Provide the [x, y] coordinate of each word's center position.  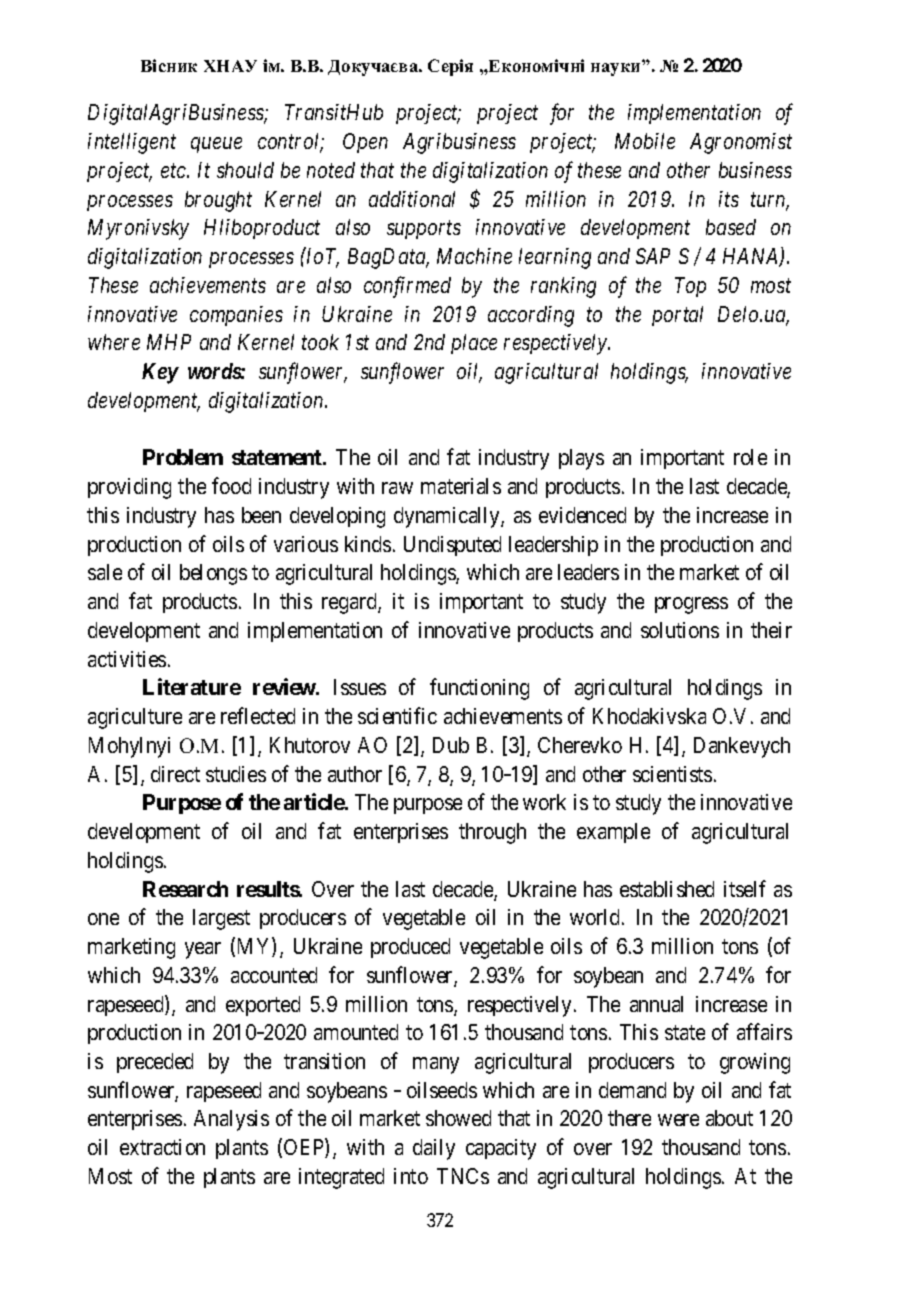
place [474, 344]
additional [412, 199]
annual [656, 1004]
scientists [672, 774]
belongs [213, 574]
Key [160, 373]
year [203, 950]
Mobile [645, 141]
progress [691, 605]
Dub [451, 745]
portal [677, 316]
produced [410, 948]
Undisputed [452, 546]
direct [175, 774]
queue [216, 145]
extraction [162, 1147]
